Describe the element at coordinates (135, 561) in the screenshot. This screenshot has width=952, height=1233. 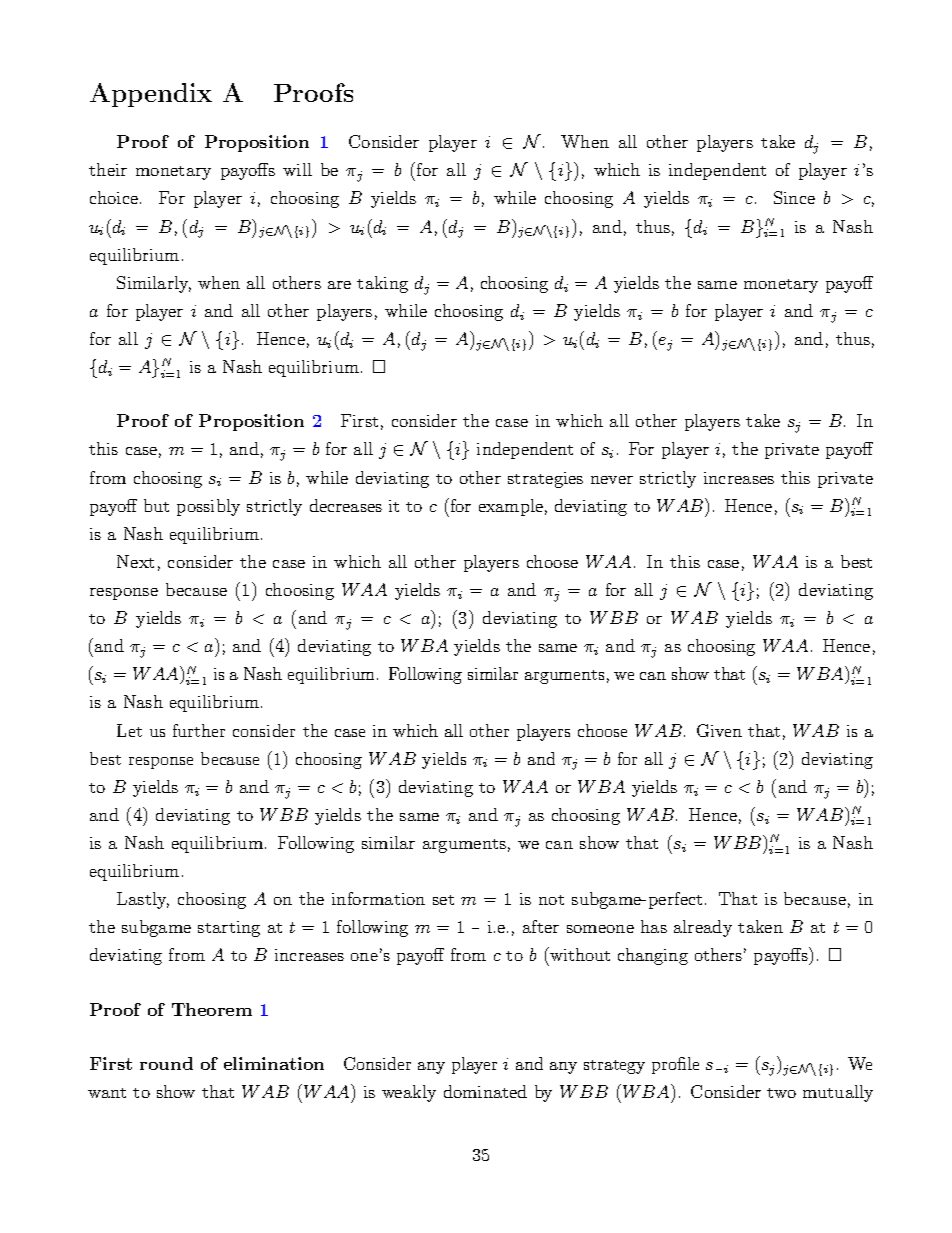
I see `Next` at that location.
